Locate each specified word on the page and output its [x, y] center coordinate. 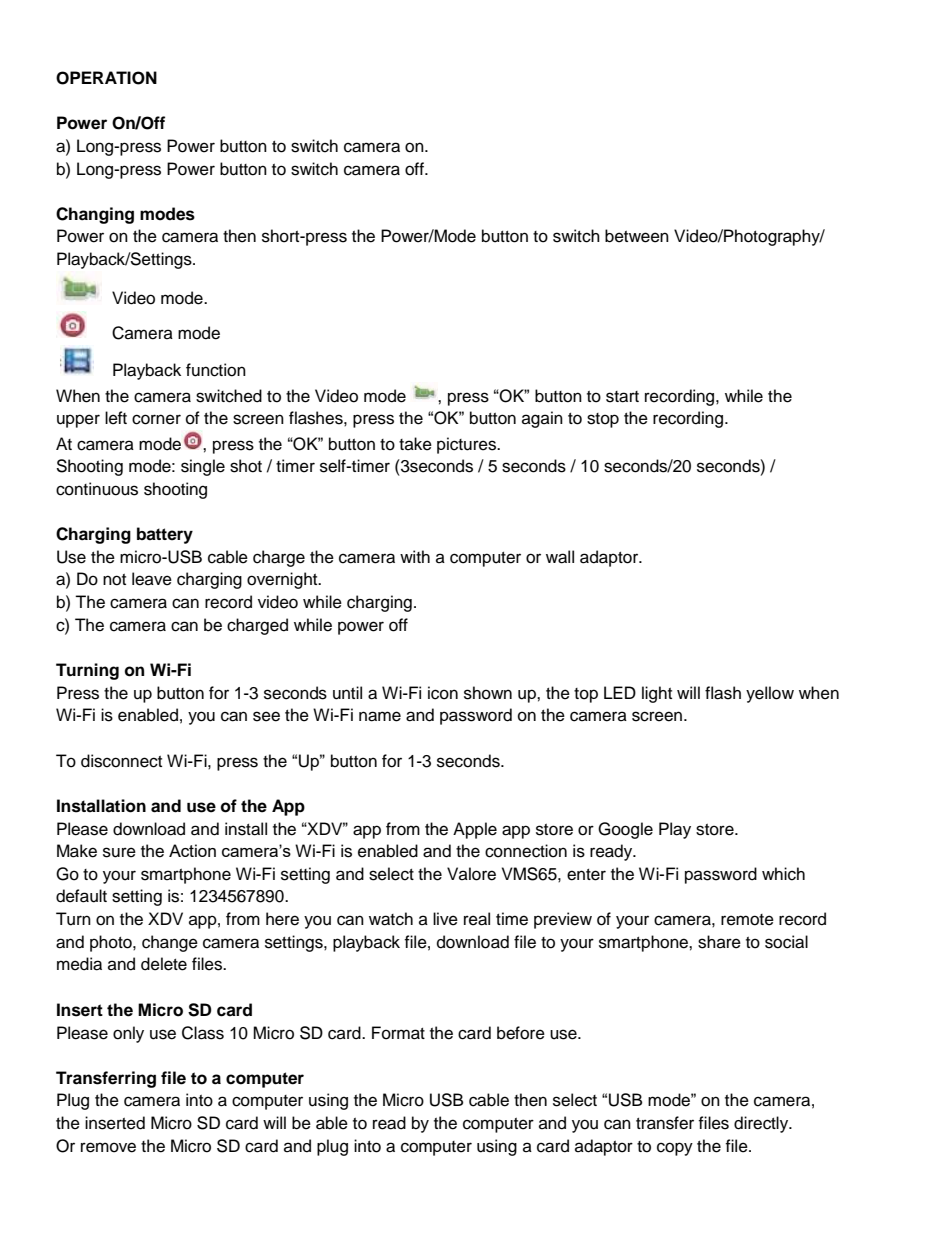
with [415, 556]
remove [108, 1147]
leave [152, 579]
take [415, 444]
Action [192, 850]
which [783, 874]
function [216, 370]
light [657, 694]
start [622, 397]
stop [603, 420]
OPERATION [106, 78]
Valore [471, 874]
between [637, 236]
